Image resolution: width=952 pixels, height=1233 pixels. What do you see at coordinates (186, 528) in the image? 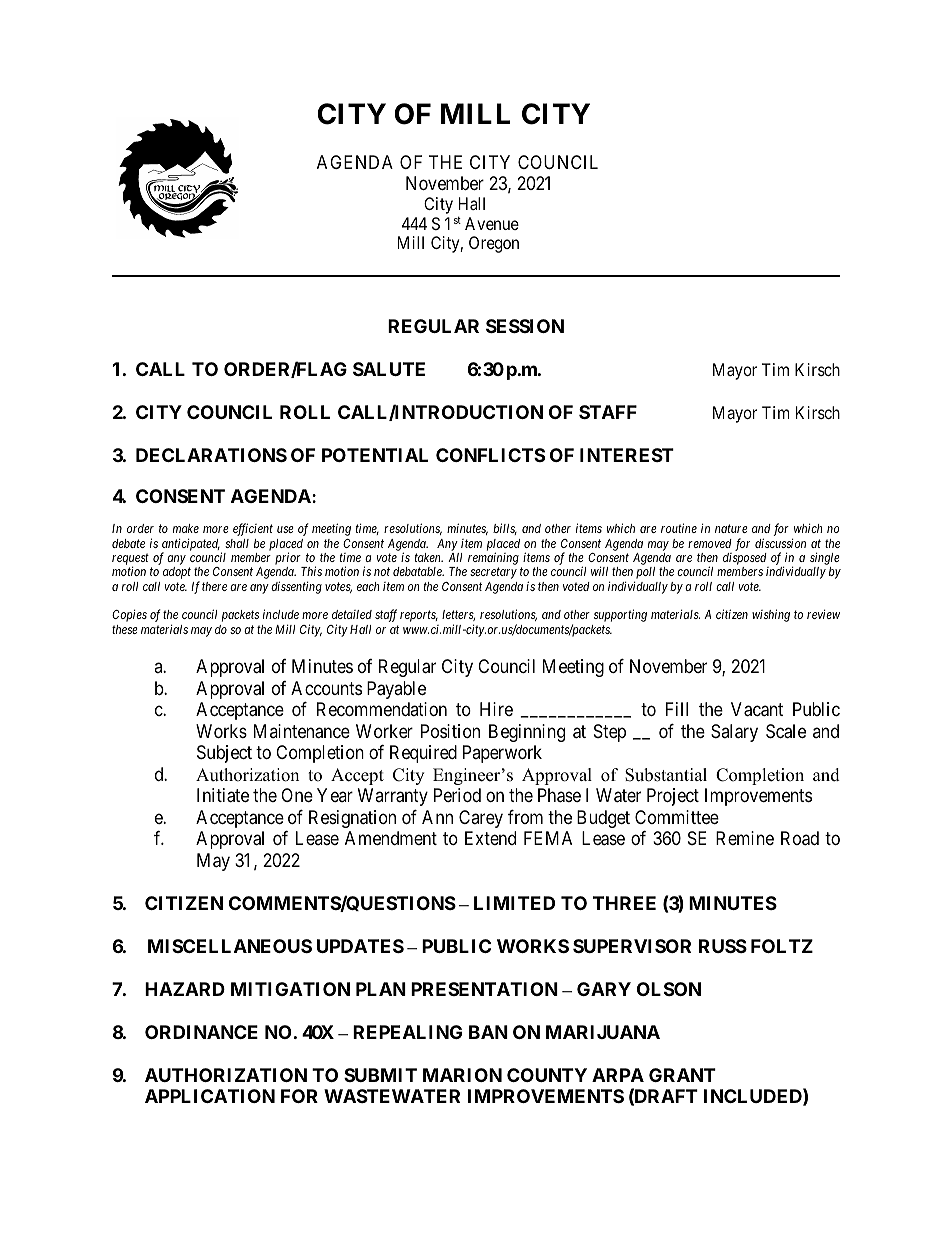
I see `make` at bounding box center [186, 528].
